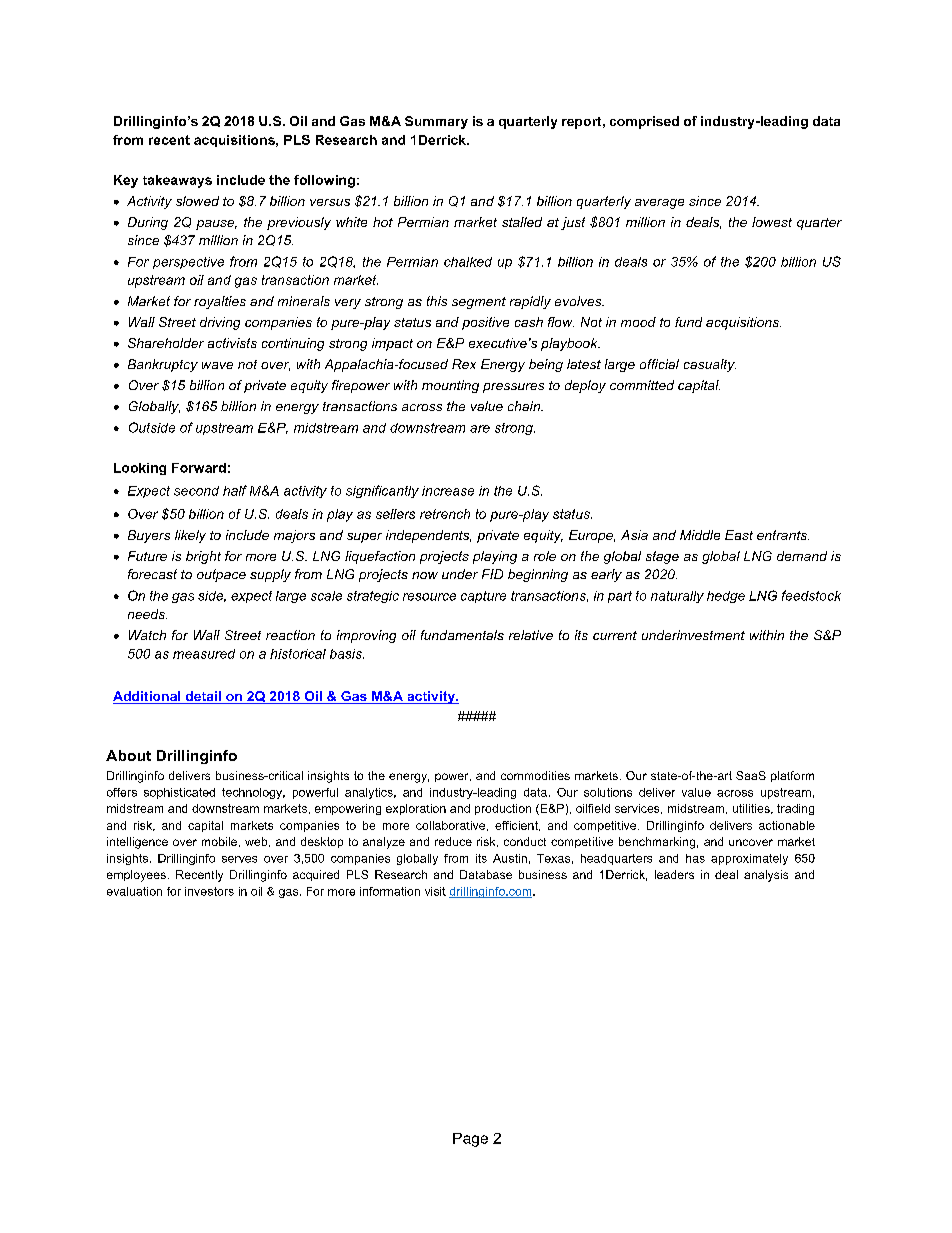 This page has width=952, height=1233. I want to click on Page, so click(470, 1140).
